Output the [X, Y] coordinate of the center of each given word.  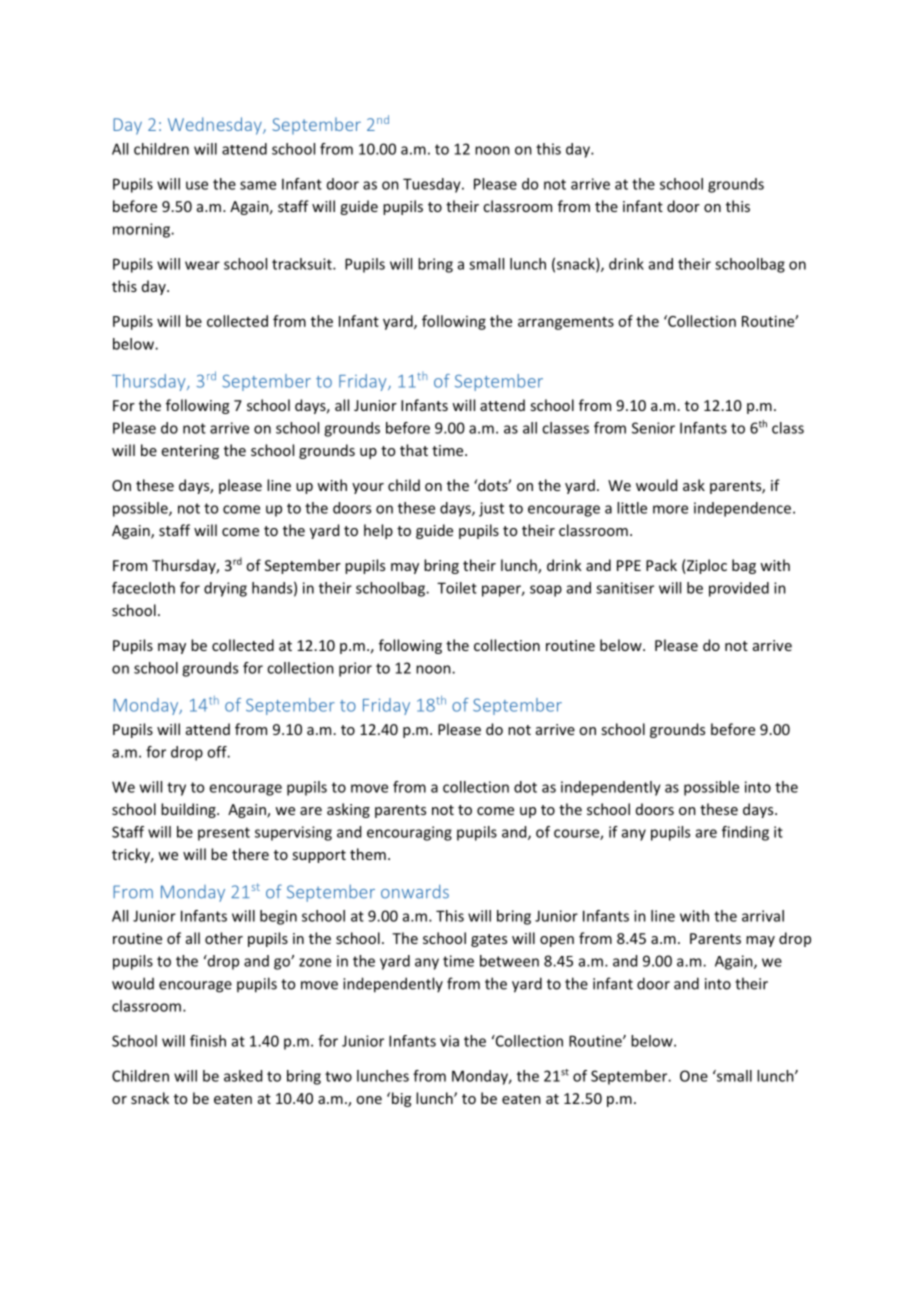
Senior [653, 428]
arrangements [566, 323]
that [414, 450]
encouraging [409, 833]
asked [243, 1076]
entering [190, 452]
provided [739, 589]
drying [225, 589]
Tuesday [433, 185]
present [224, 834]
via [449, 1041]
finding [745, 833]
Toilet [457, 588]
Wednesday [216, 126]
